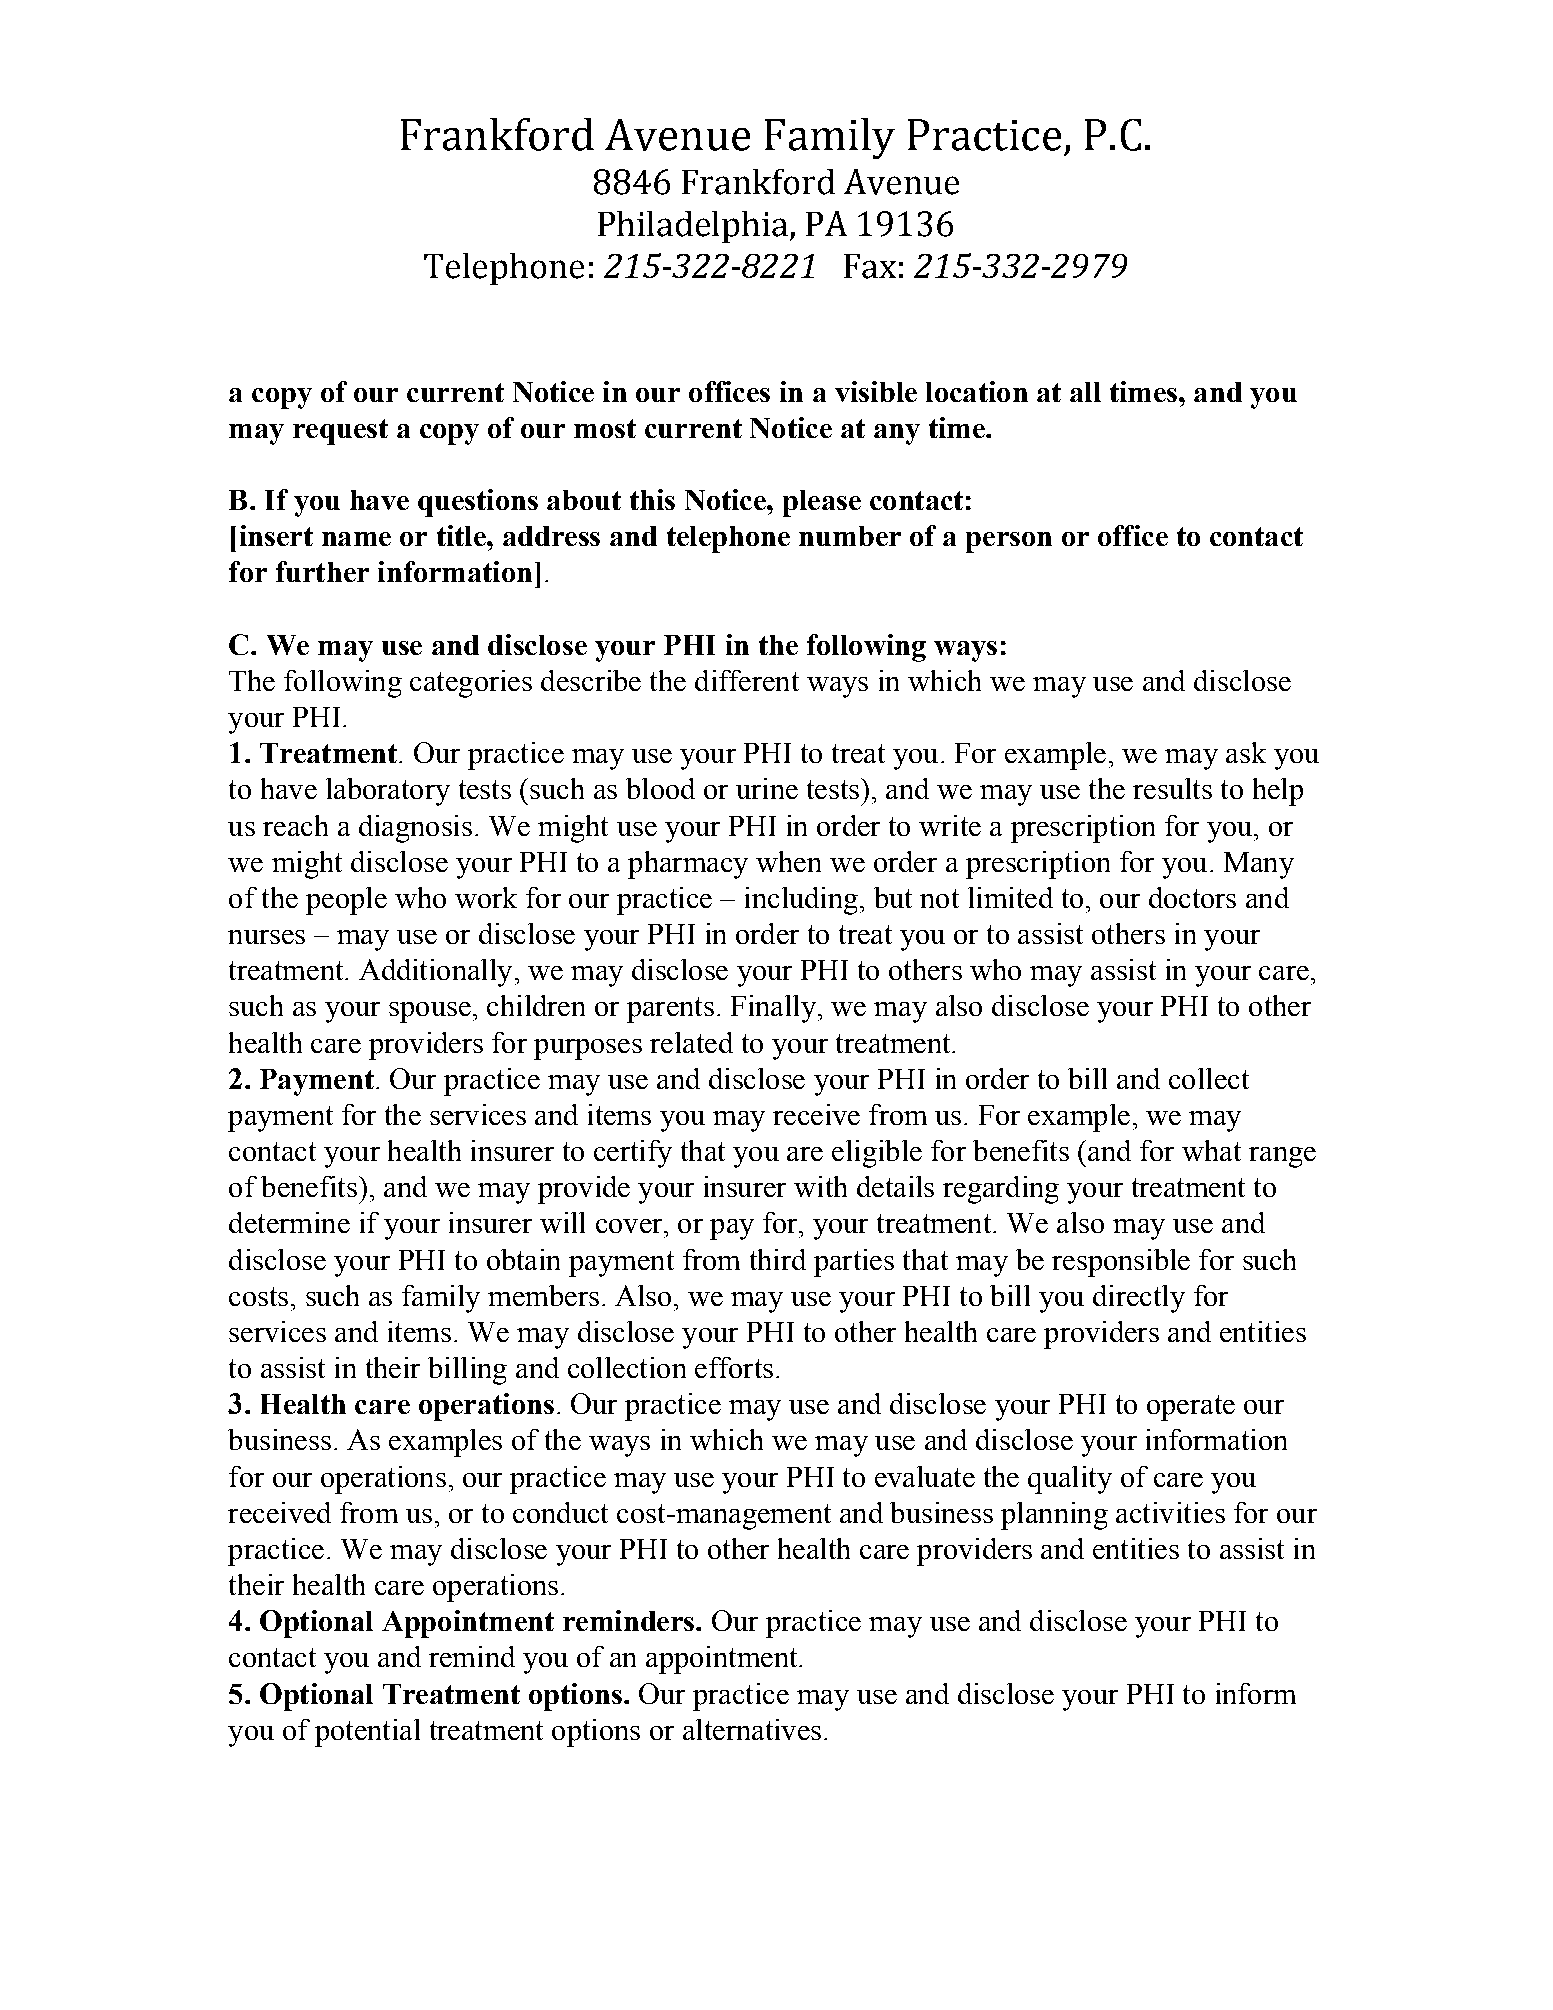 The image size is (1553, 2010). I want to click on Fax, so click(870, 266).
